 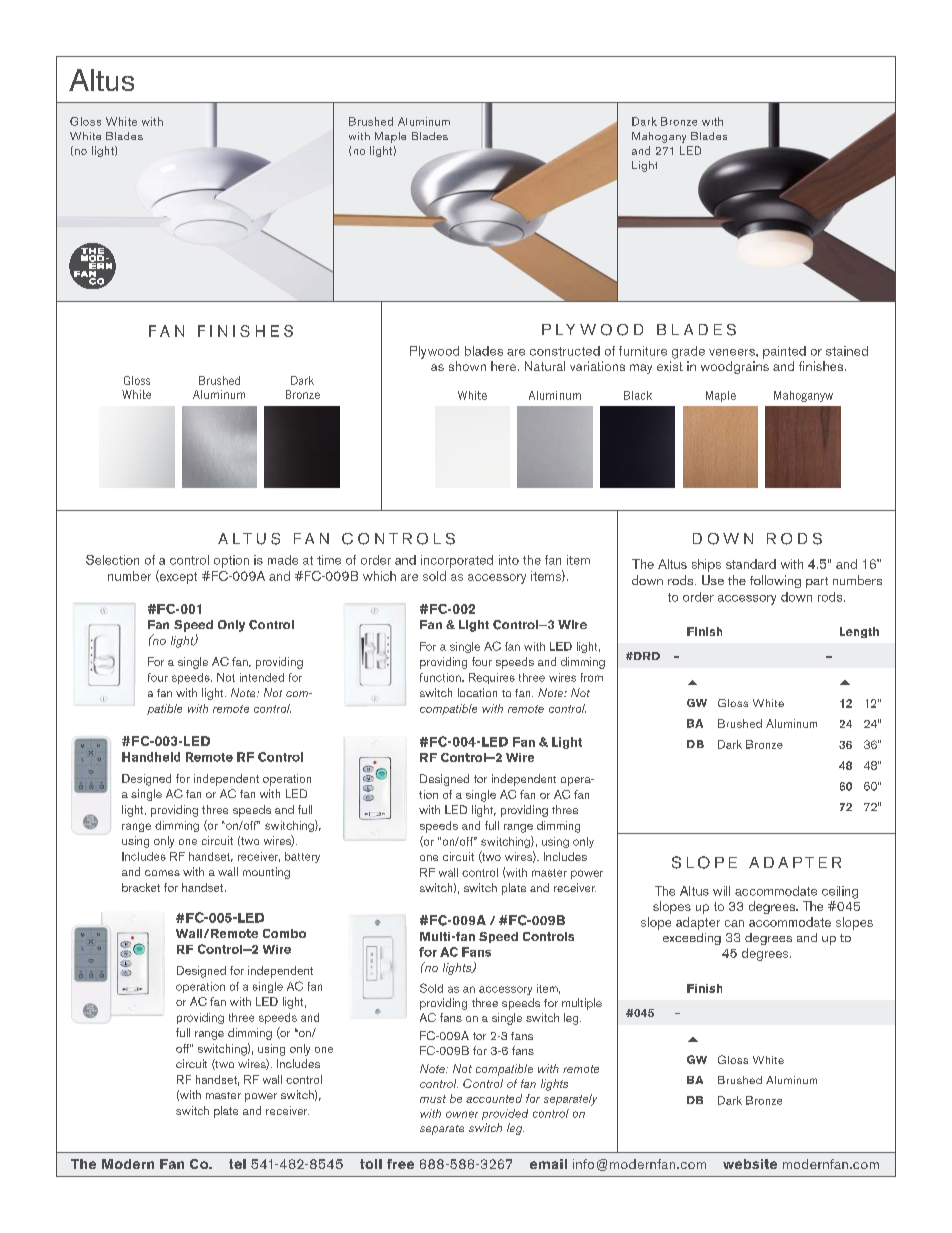 I want to click on painted, so click(x=784, y=352).
